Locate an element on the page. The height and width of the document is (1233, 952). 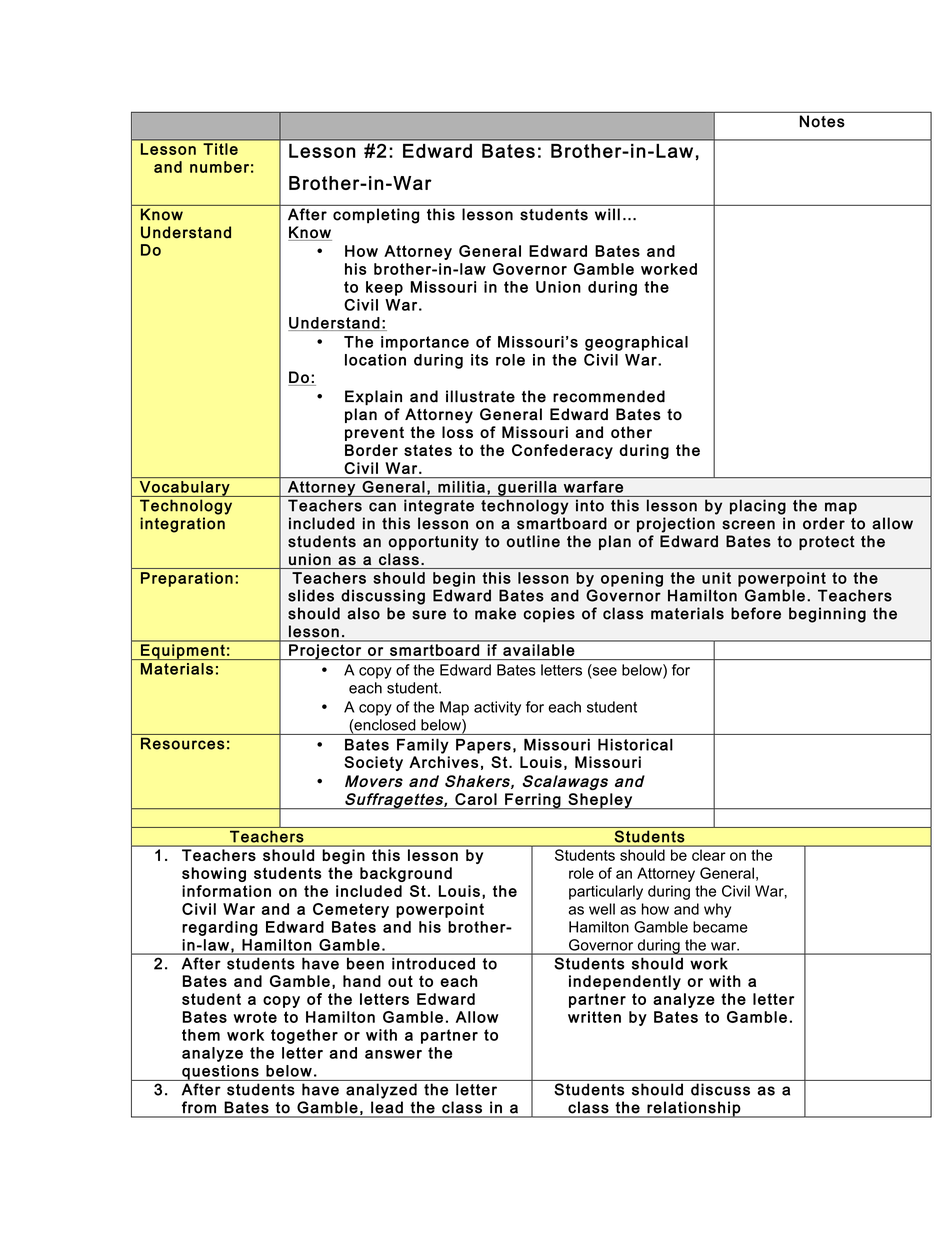
its is located at coordinates (479, 360).
